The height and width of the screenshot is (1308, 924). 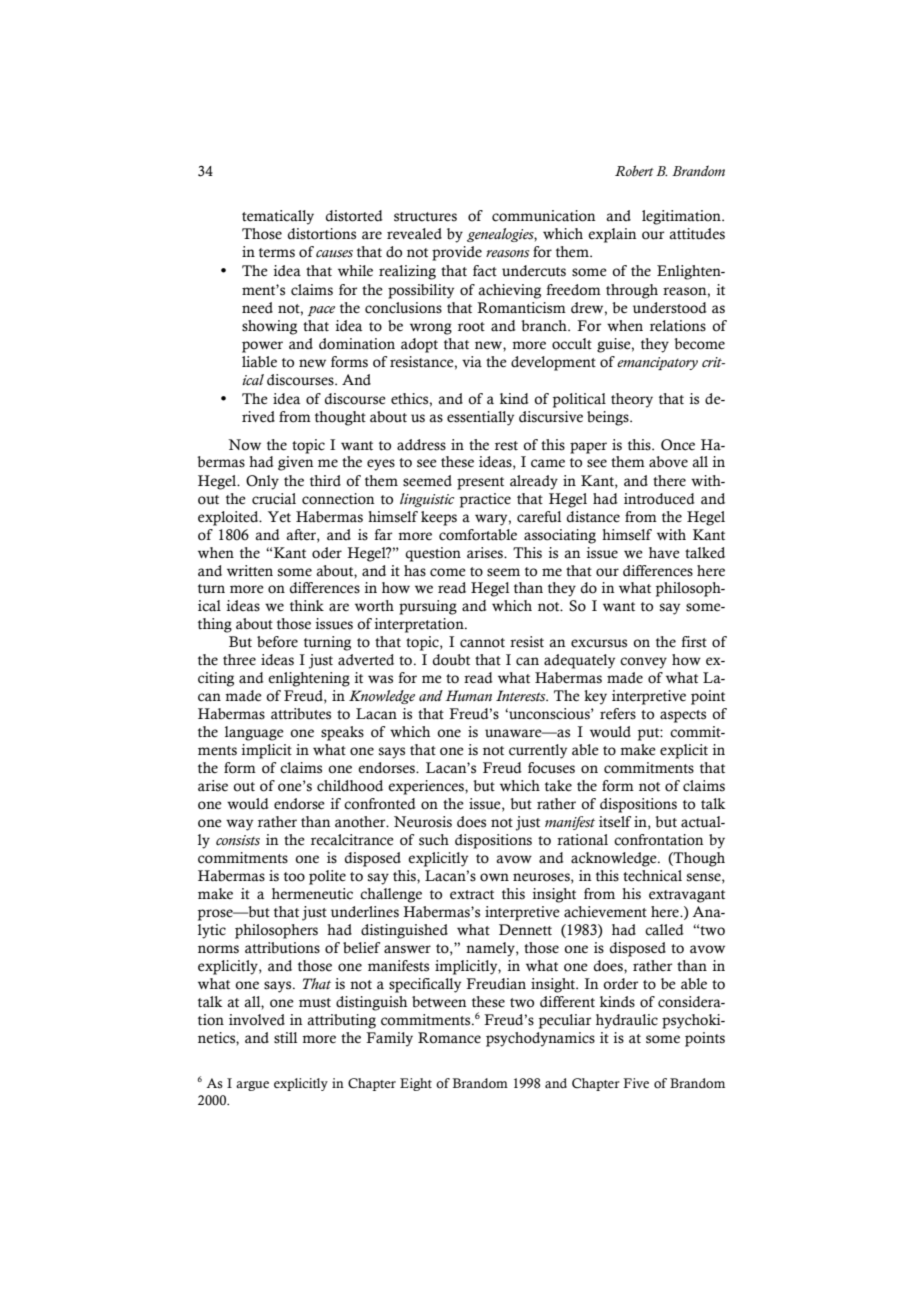 What do you see at coordinates (285, 1038) in the screenshot?
I see `still` at bounding box center [285, 1038].
